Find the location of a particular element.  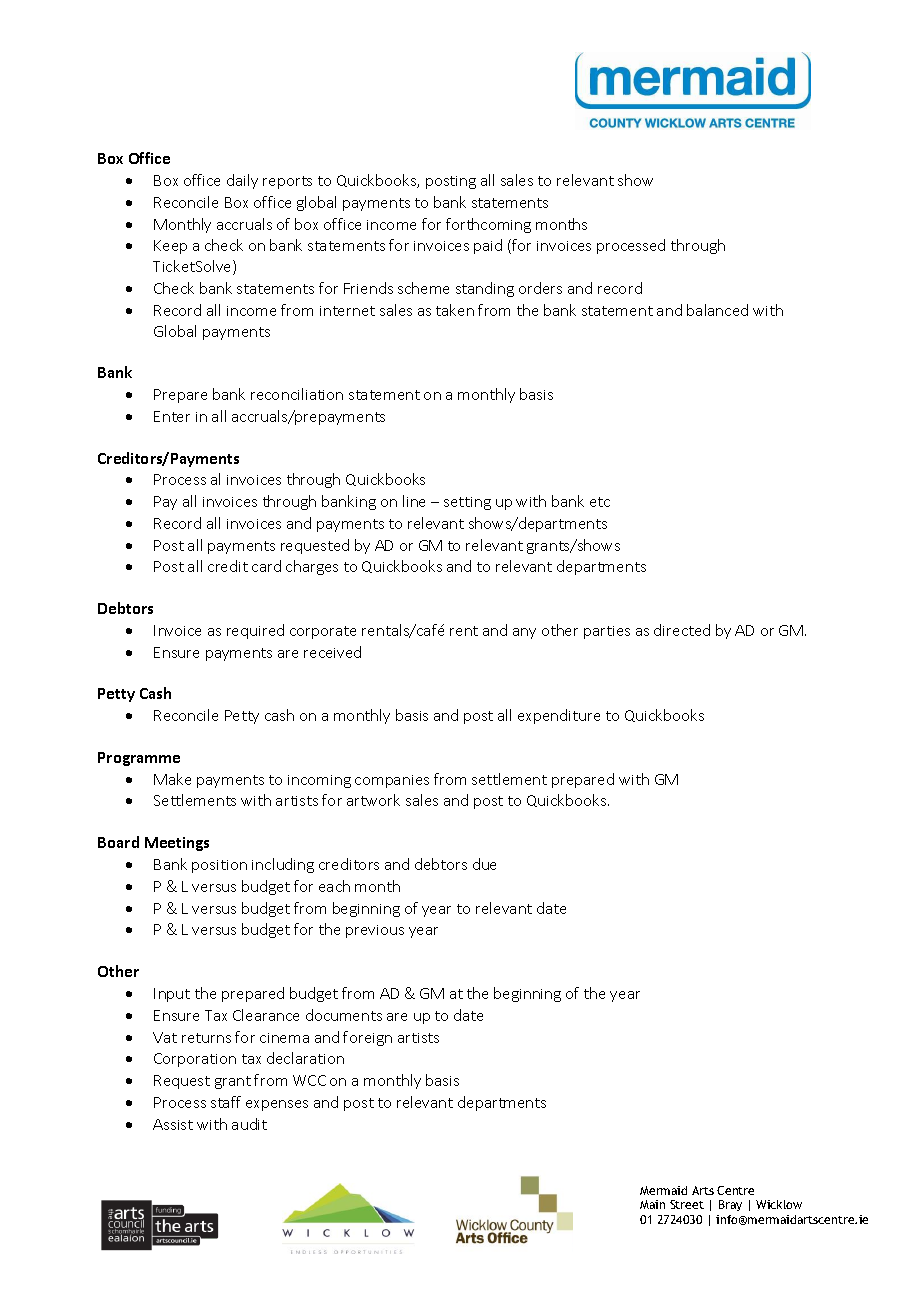

line is located at coordinates (414, 501).
